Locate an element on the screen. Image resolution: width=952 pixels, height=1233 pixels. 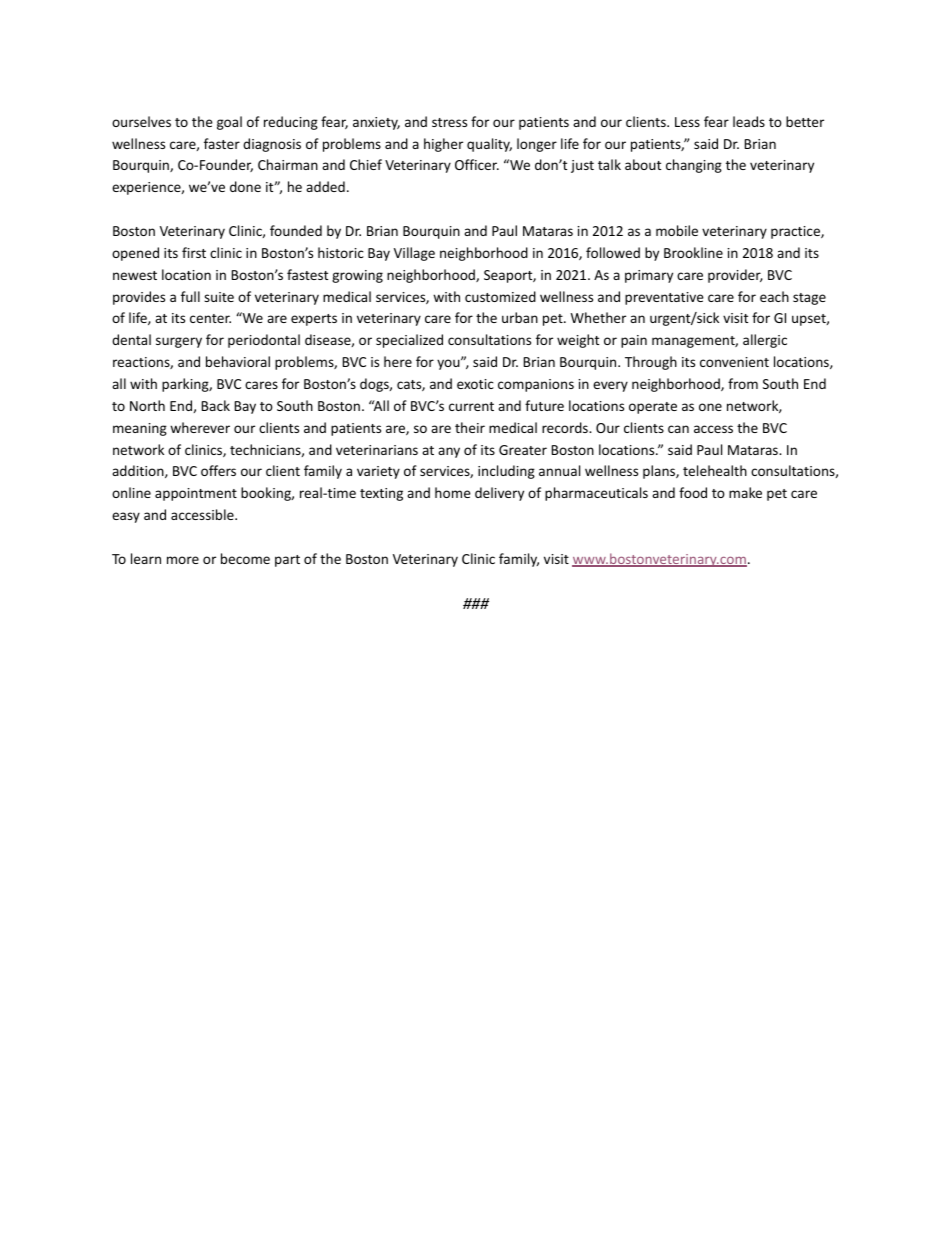
any is located at coordinates (449, 452).
